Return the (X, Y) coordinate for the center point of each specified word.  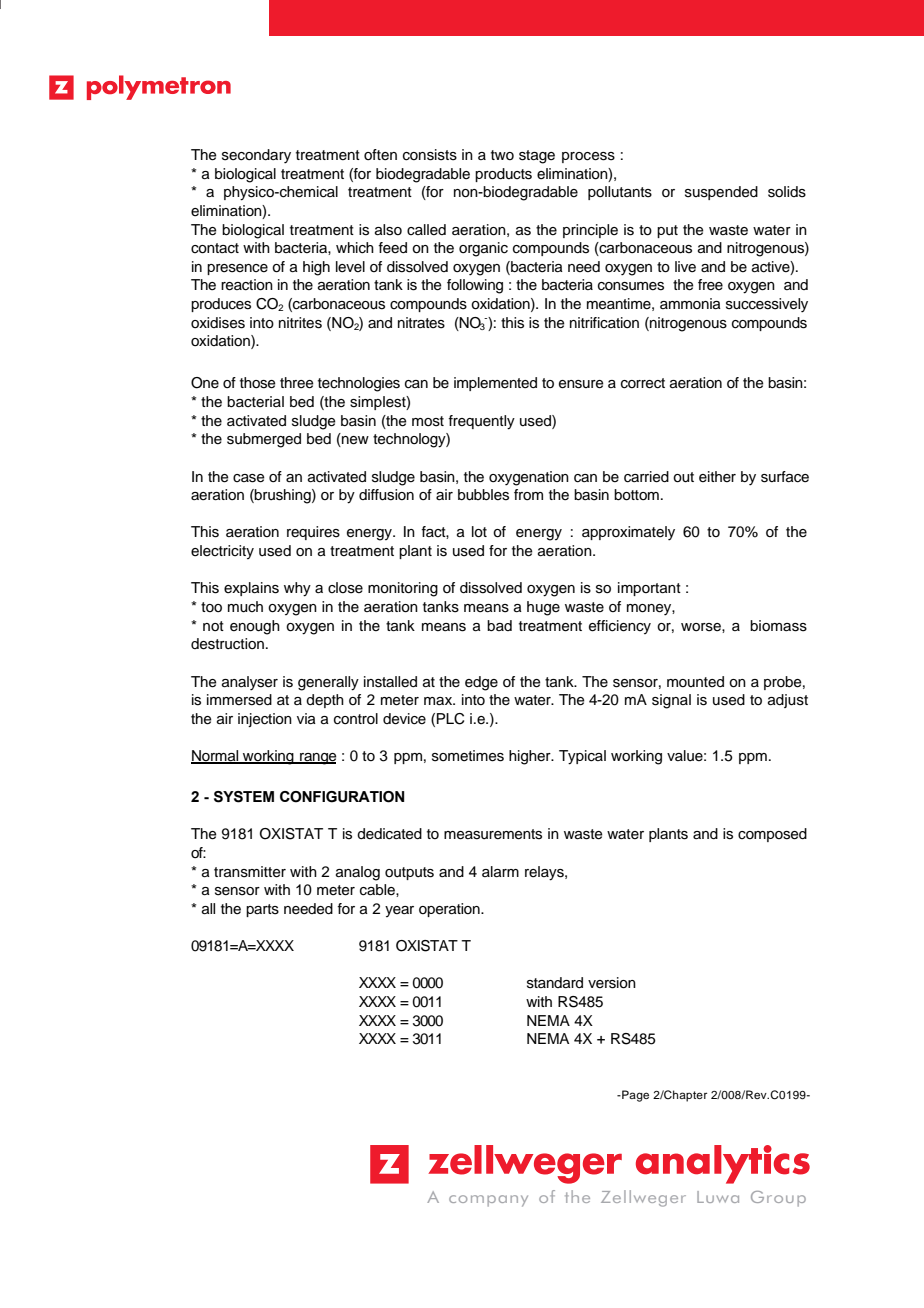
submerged (264, 440)
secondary (256, 156)
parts (262, 910)
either (717, 476)
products (503, 175)
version (612, 983)
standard (555, 983)
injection (265, 720)
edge (481, 683)
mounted (695, 682)
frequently (481, 422)
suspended (721, 193)
